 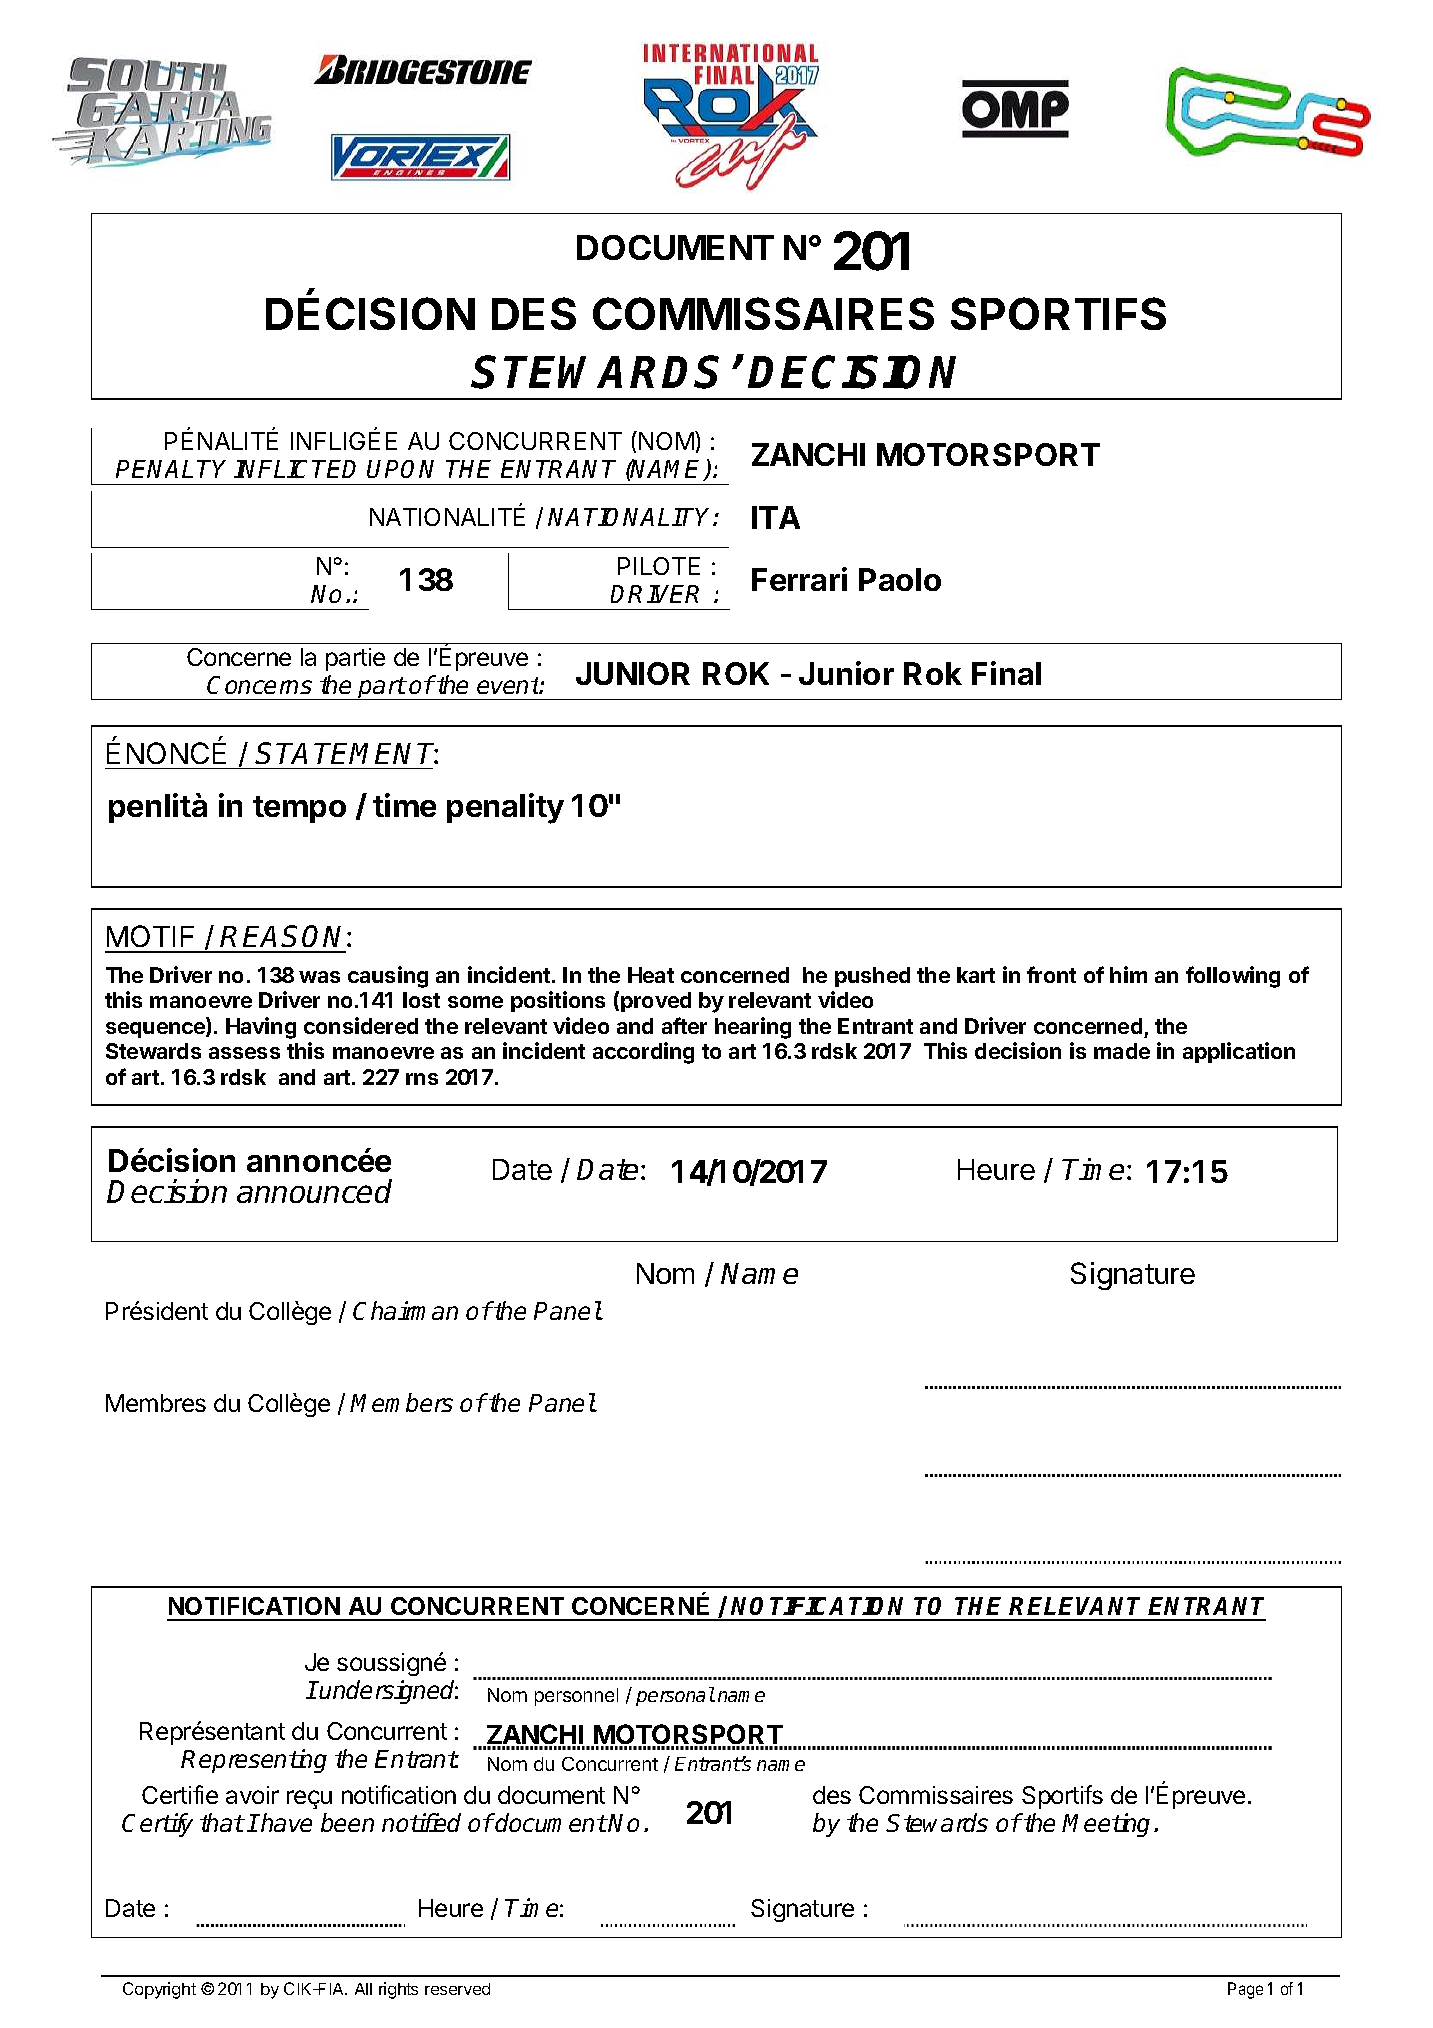 I want to click on reserved, so click(x=457, y=1989).
